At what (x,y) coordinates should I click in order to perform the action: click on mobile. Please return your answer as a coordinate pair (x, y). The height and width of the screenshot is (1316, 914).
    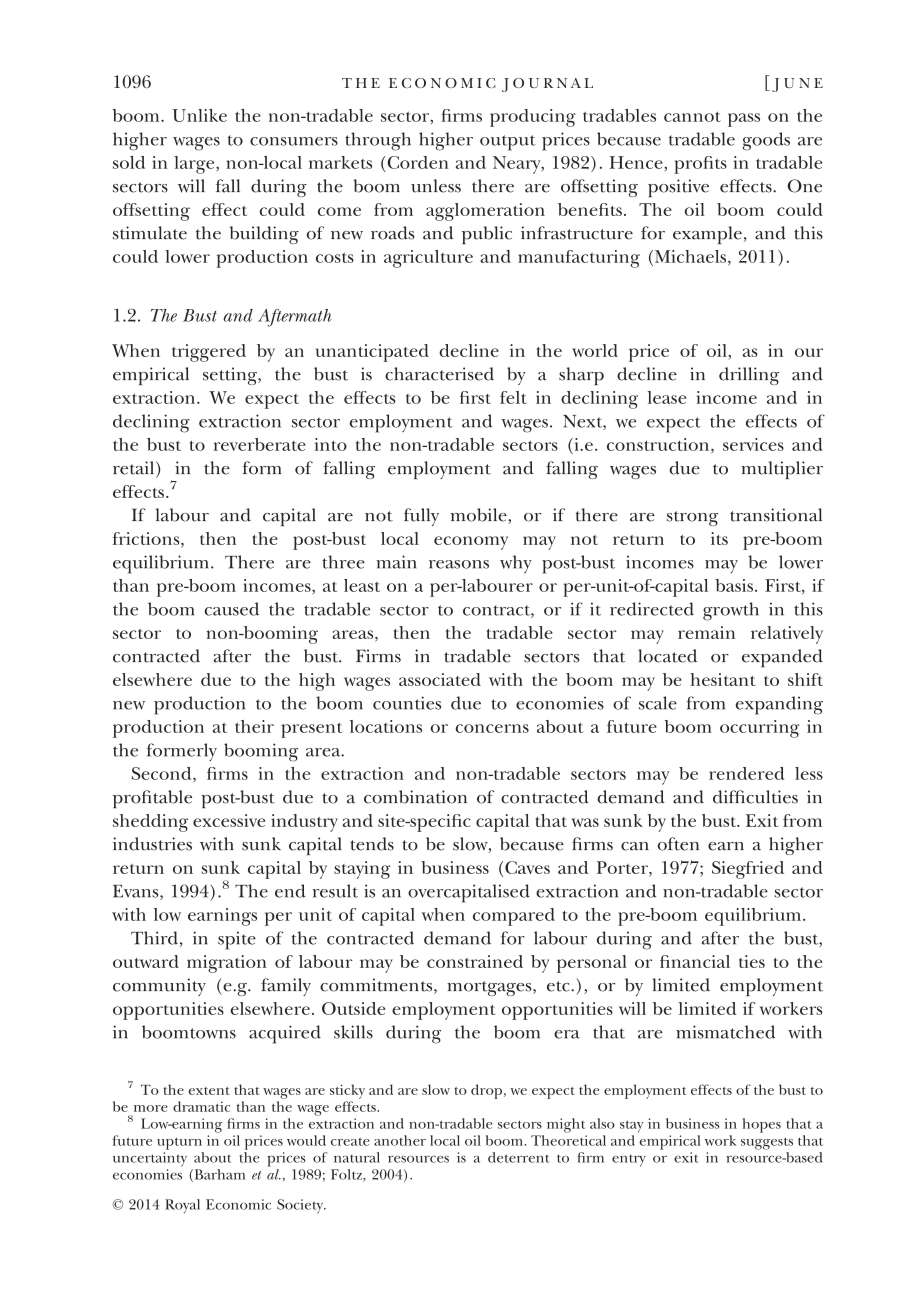
    Looking at the image, I should click on (480, 516).
